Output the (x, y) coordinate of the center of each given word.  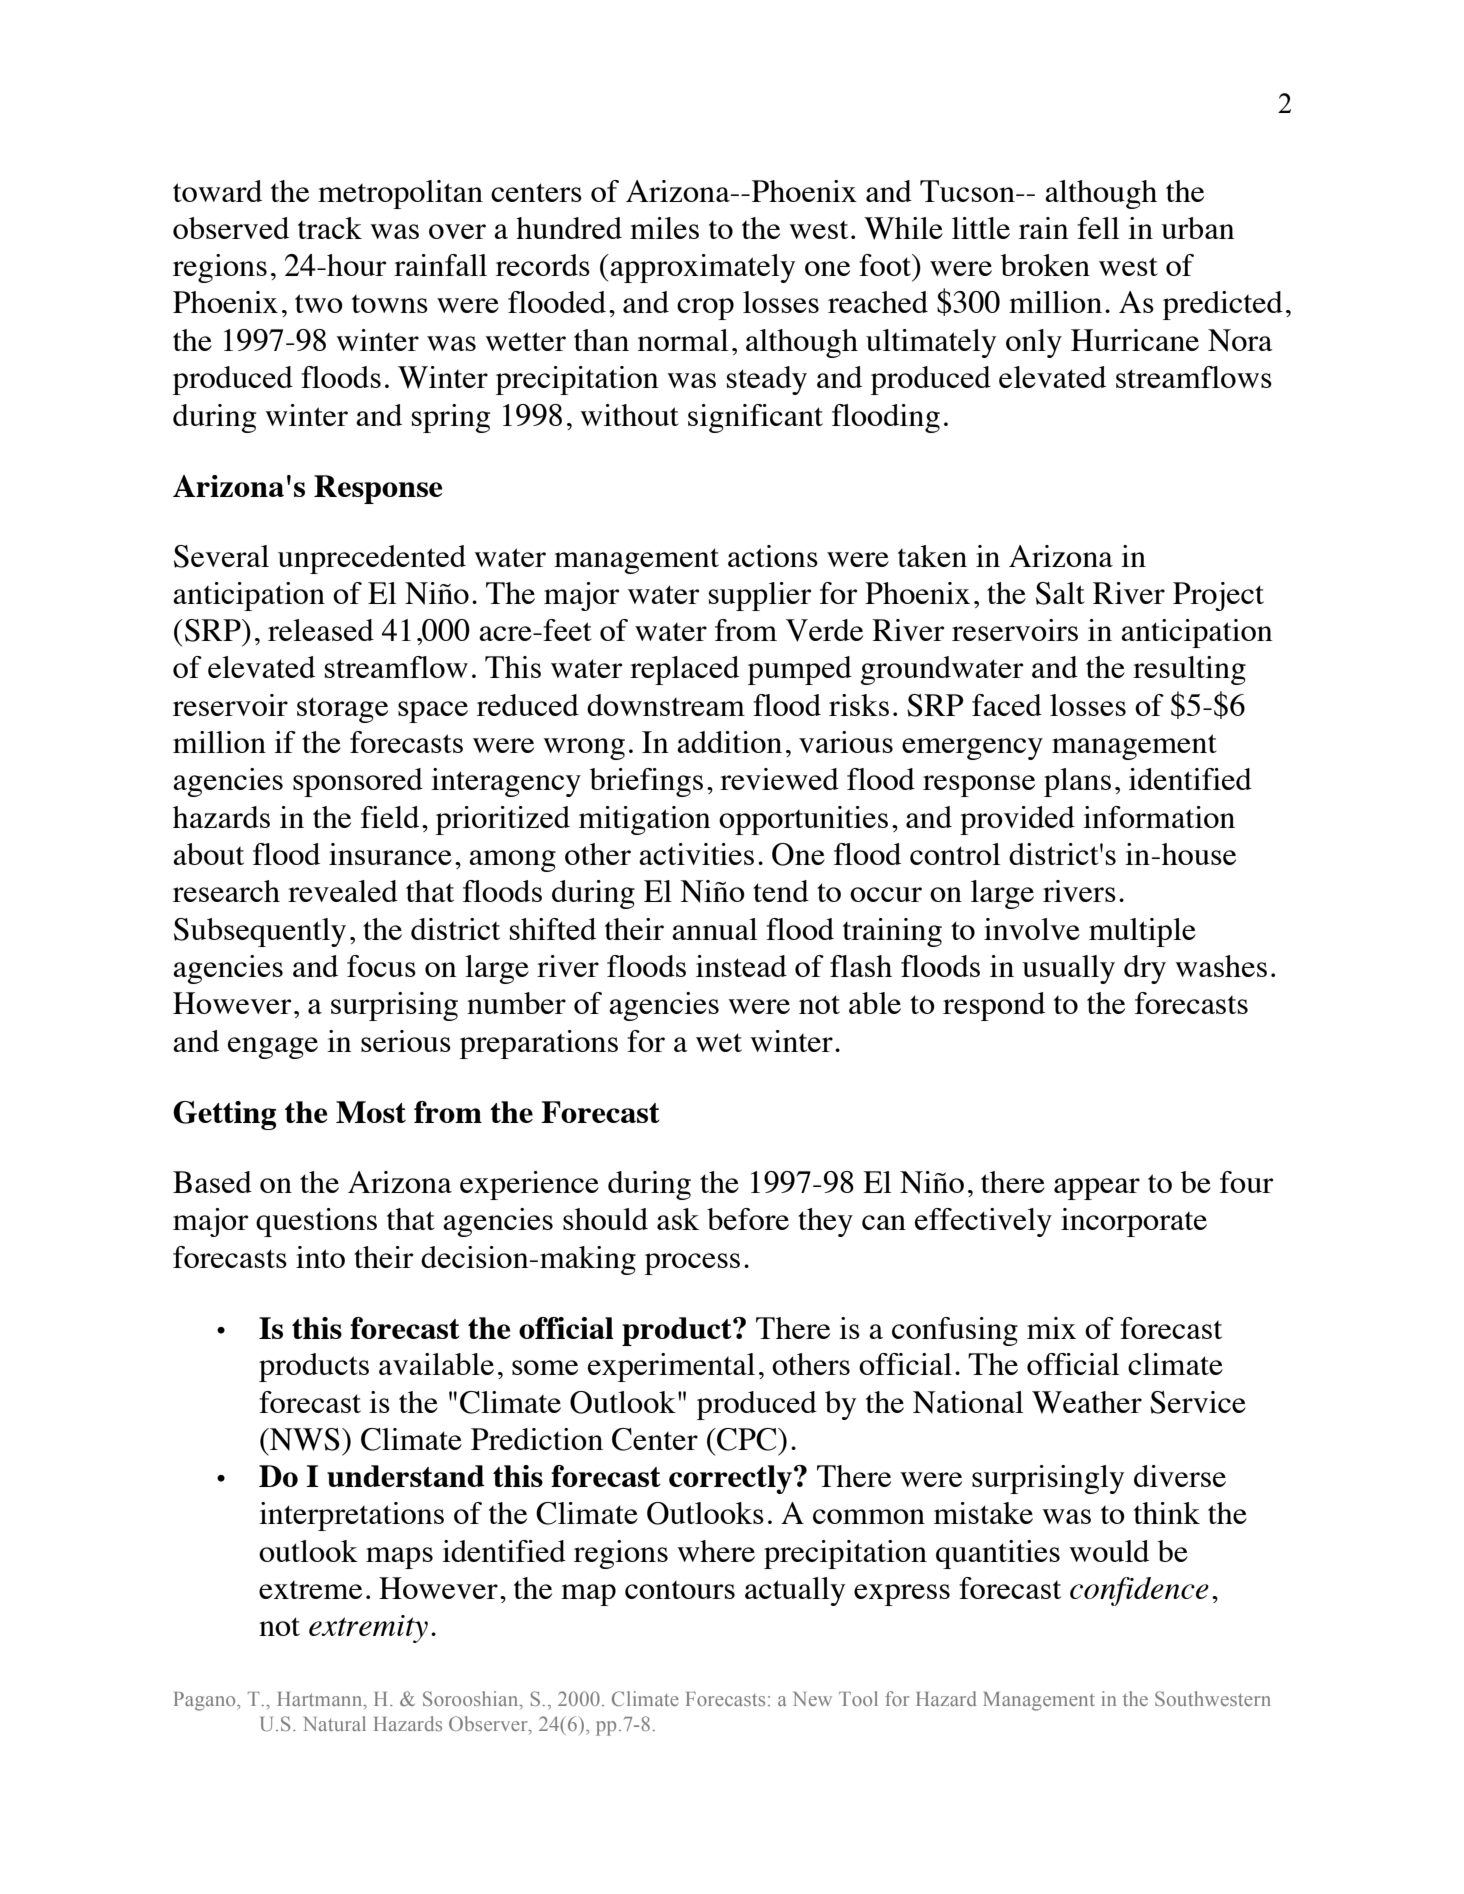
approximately (701, 268)
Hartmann (321, 1699)
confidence (1139, 1591)
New (812, 1699)
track (330, 228)
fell (1098, 228)
